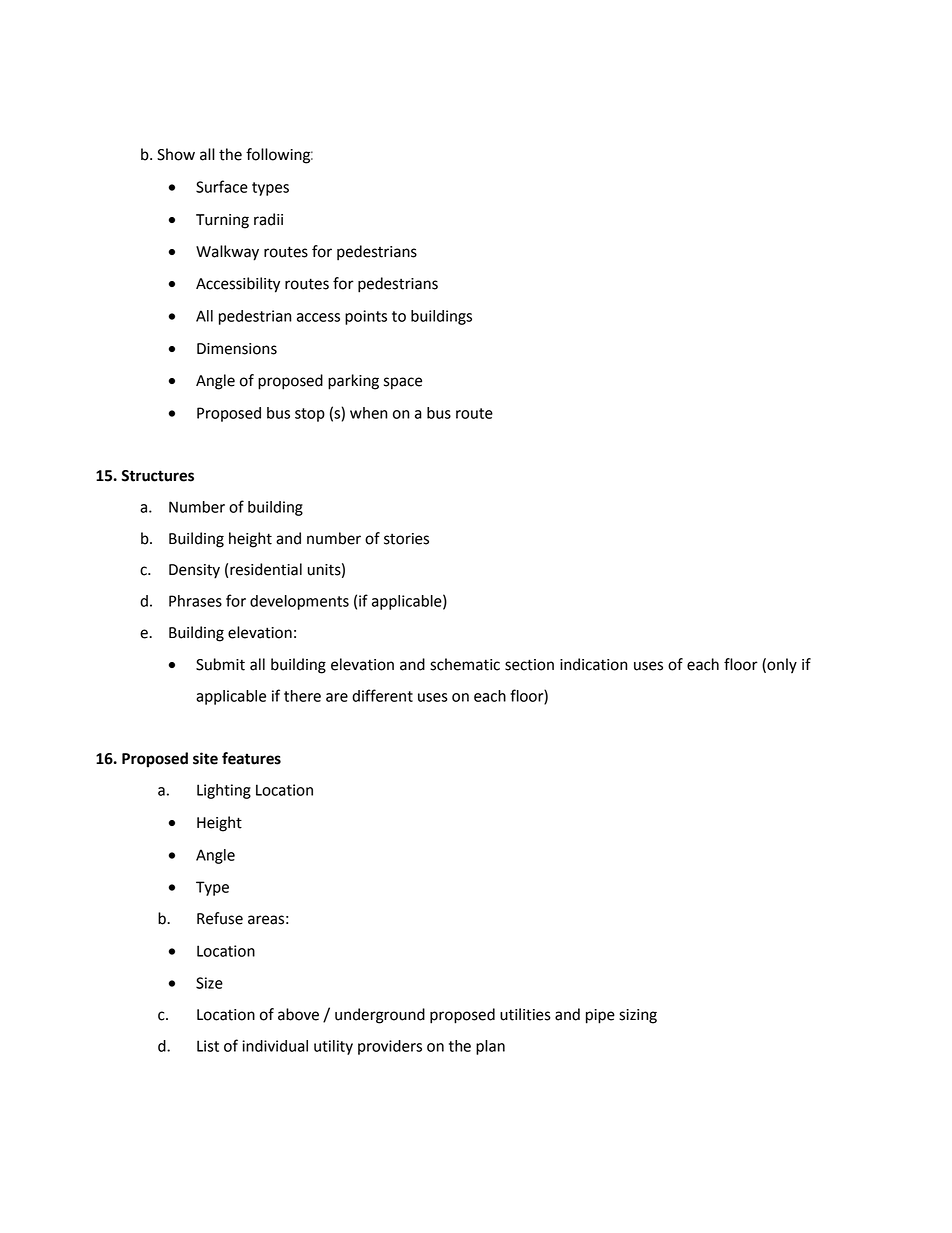 This page has width=952, height=1233. I want to click on when, so click(369, 413).
